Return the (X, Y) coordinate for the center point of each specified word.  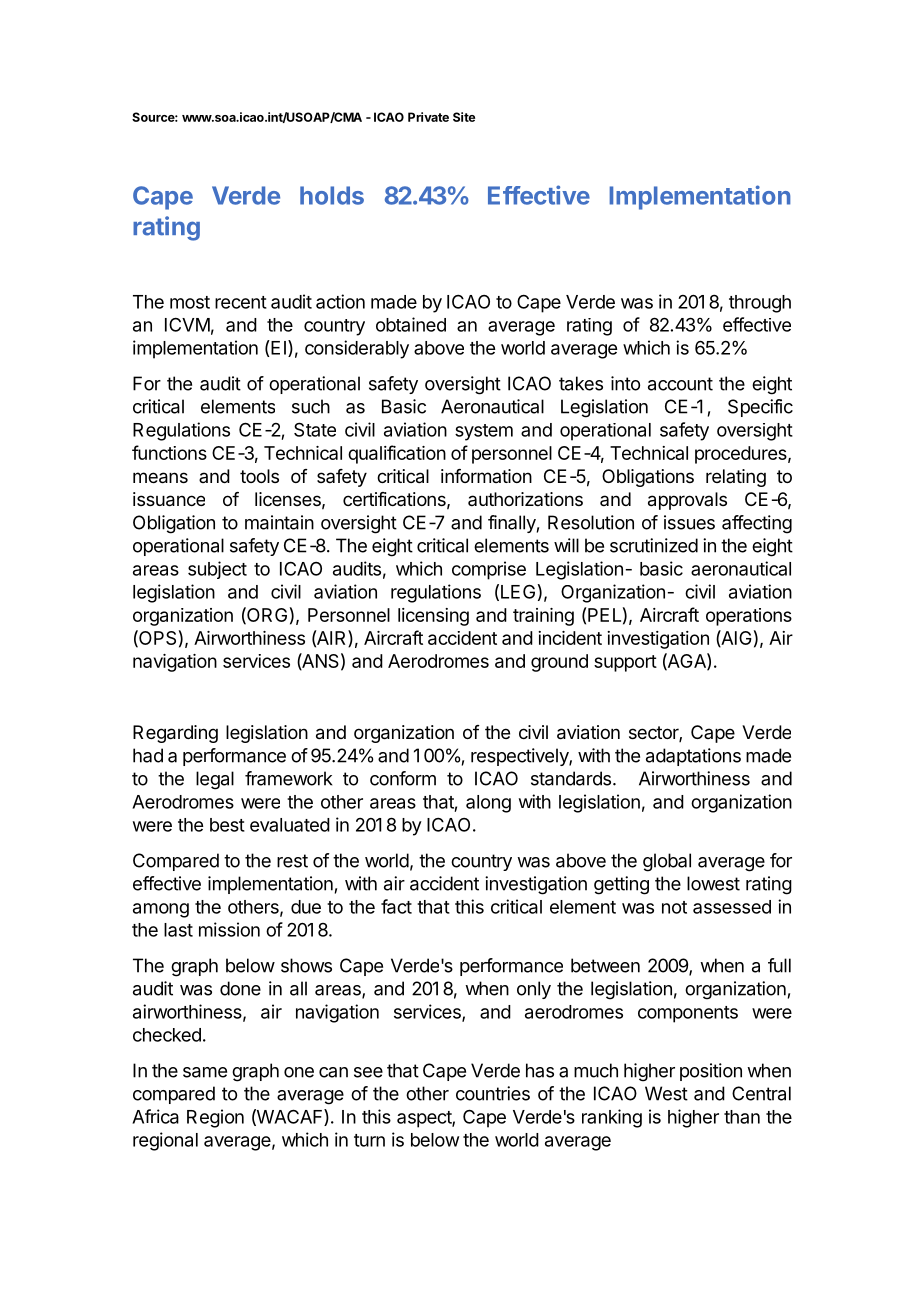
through (760, 304)
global (667, 862)
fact (396, 906)
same (205, 1072)
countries (493, 1093)
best (227, 825)
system (484, 432)
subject (217, 570)
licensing (433, 617)
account (680, 384)
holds (332, 195)
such (311, 406)
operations (749, 617)
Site (464, 117)
